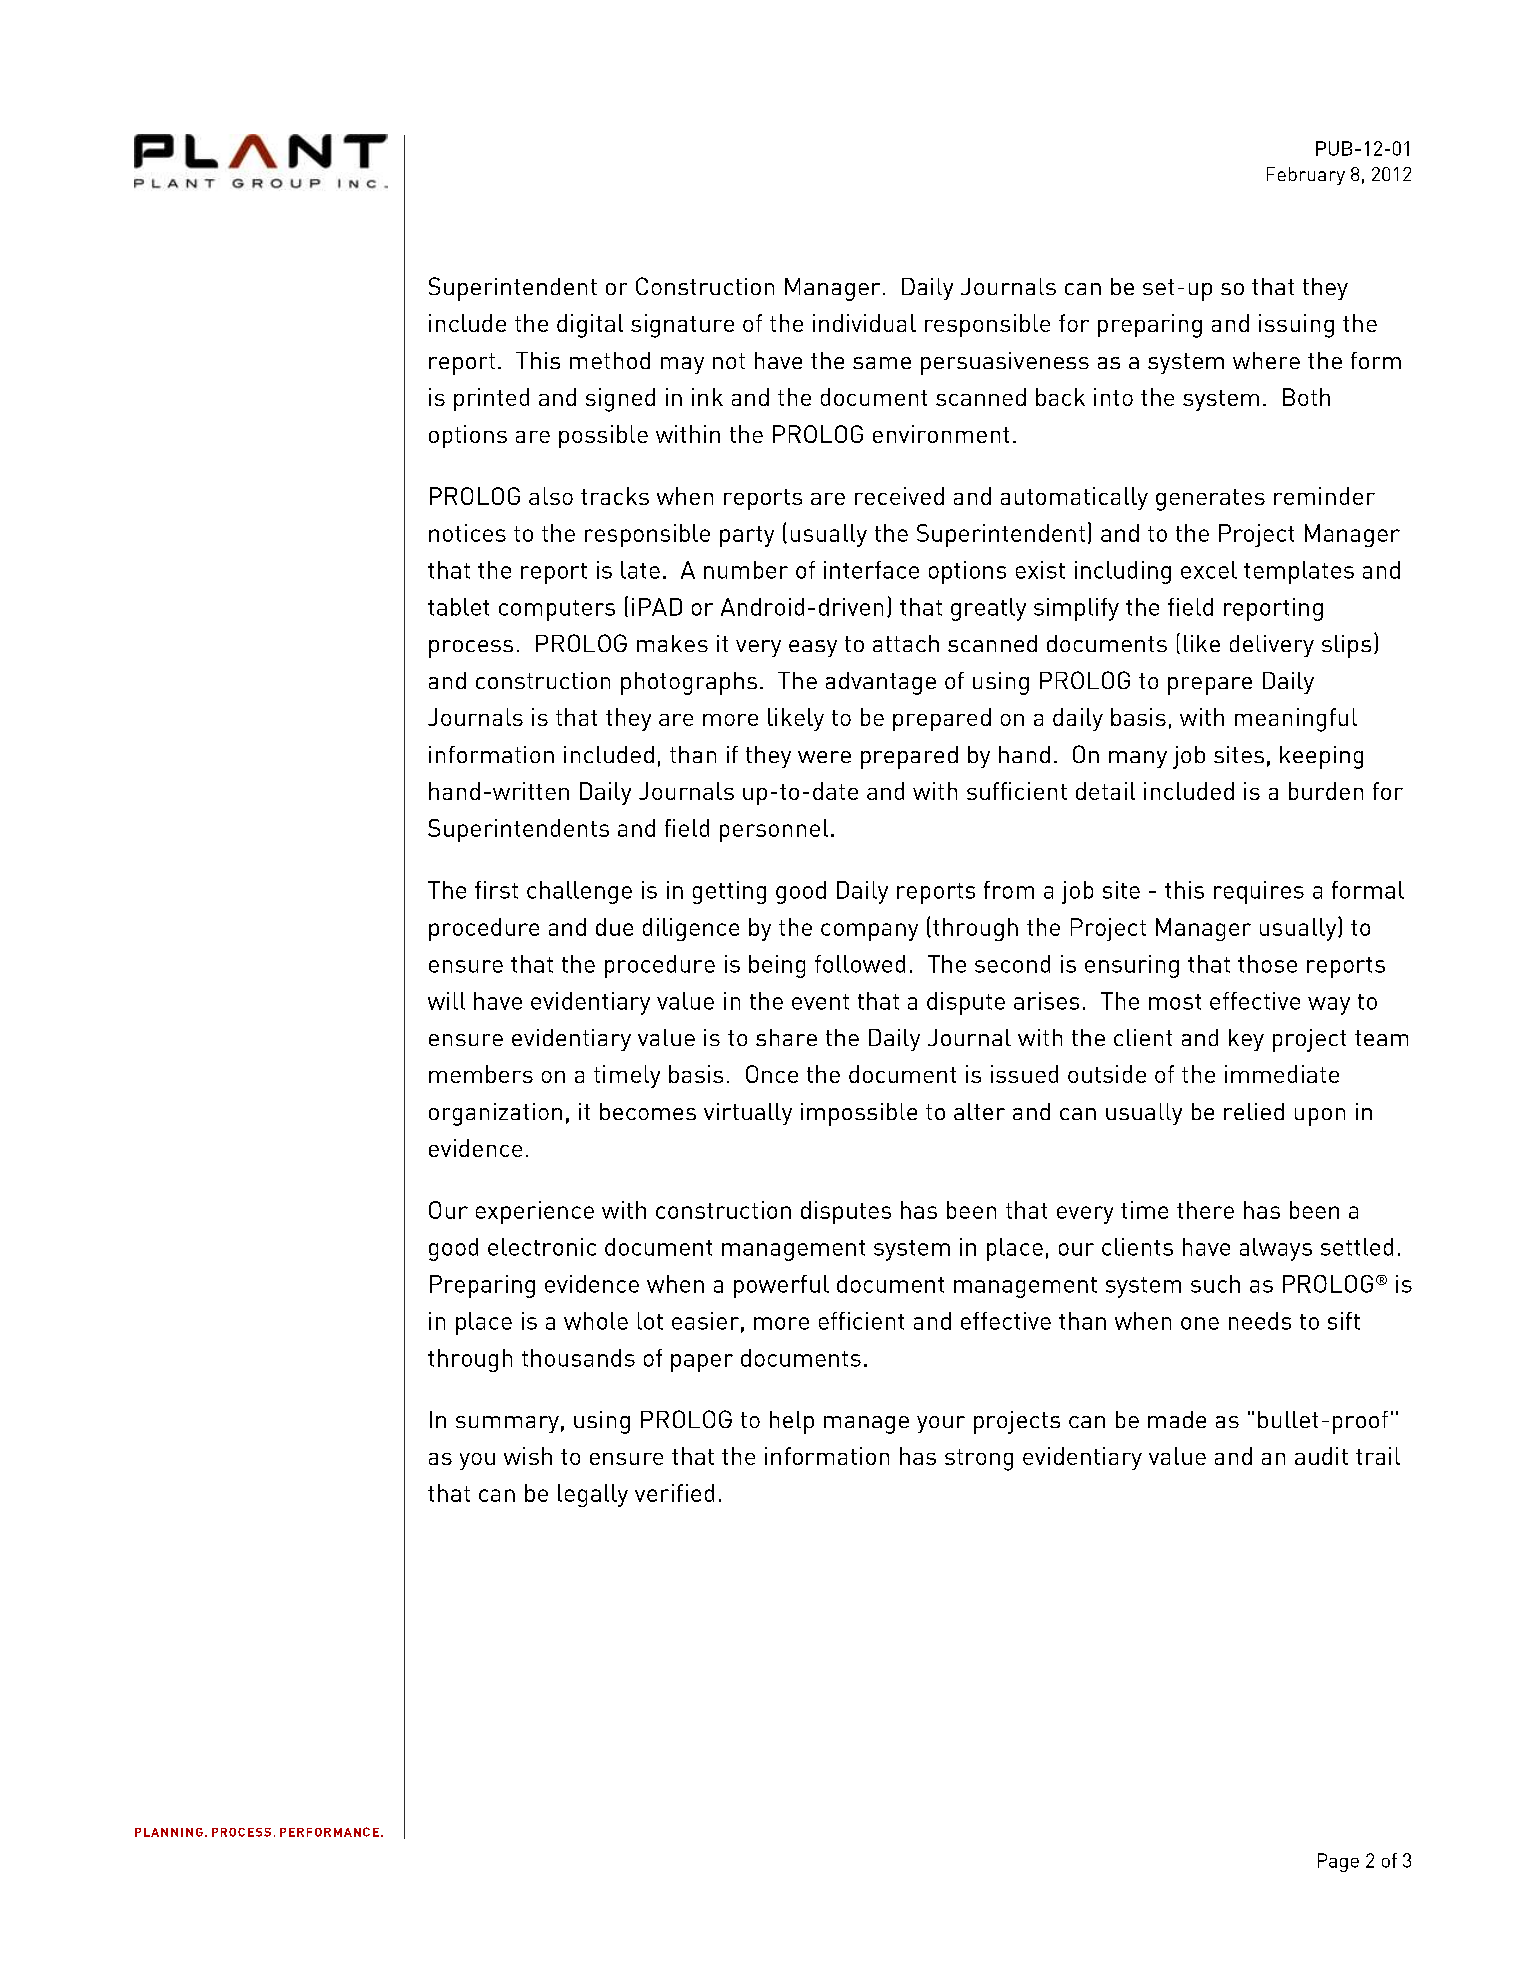 The width and height of the page is (1525, 1973). What do you see at coordinates (1215, 1284) in the page?
I see `such` at bounding box center [1215, 1284].
